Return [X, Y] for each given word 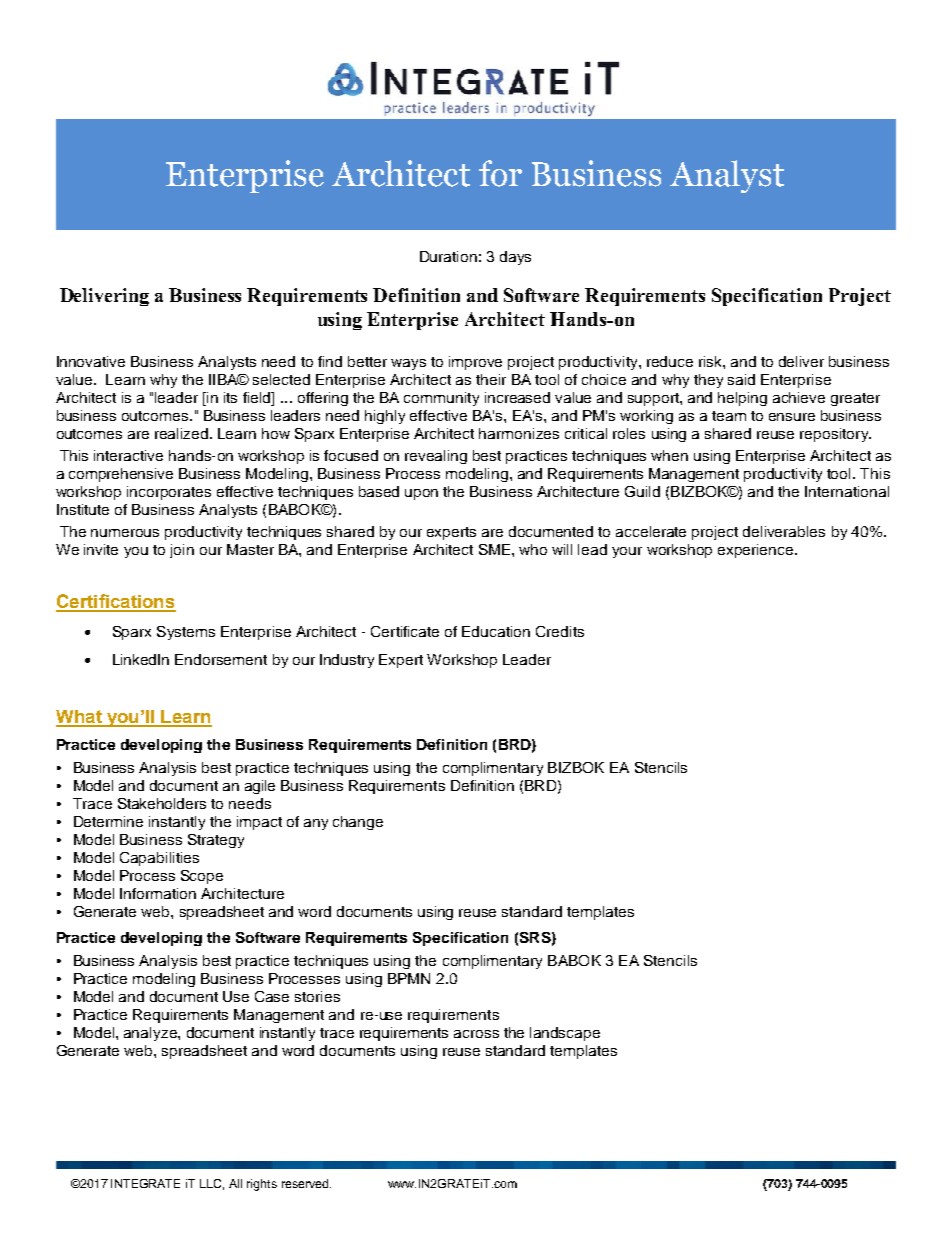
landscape [565, 1034]
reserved [306, 1183]
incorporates [169, 493]
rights [262, 1185]
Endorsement [221, 659]
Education [496, 631]
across [476, 1034]
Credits [560, 631]
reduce [670, 361]
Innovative [91, 361]
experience [757, 551]
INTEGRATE [145, 1183]
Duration [448, 256]
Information [158, 893]
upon [421, 494]
